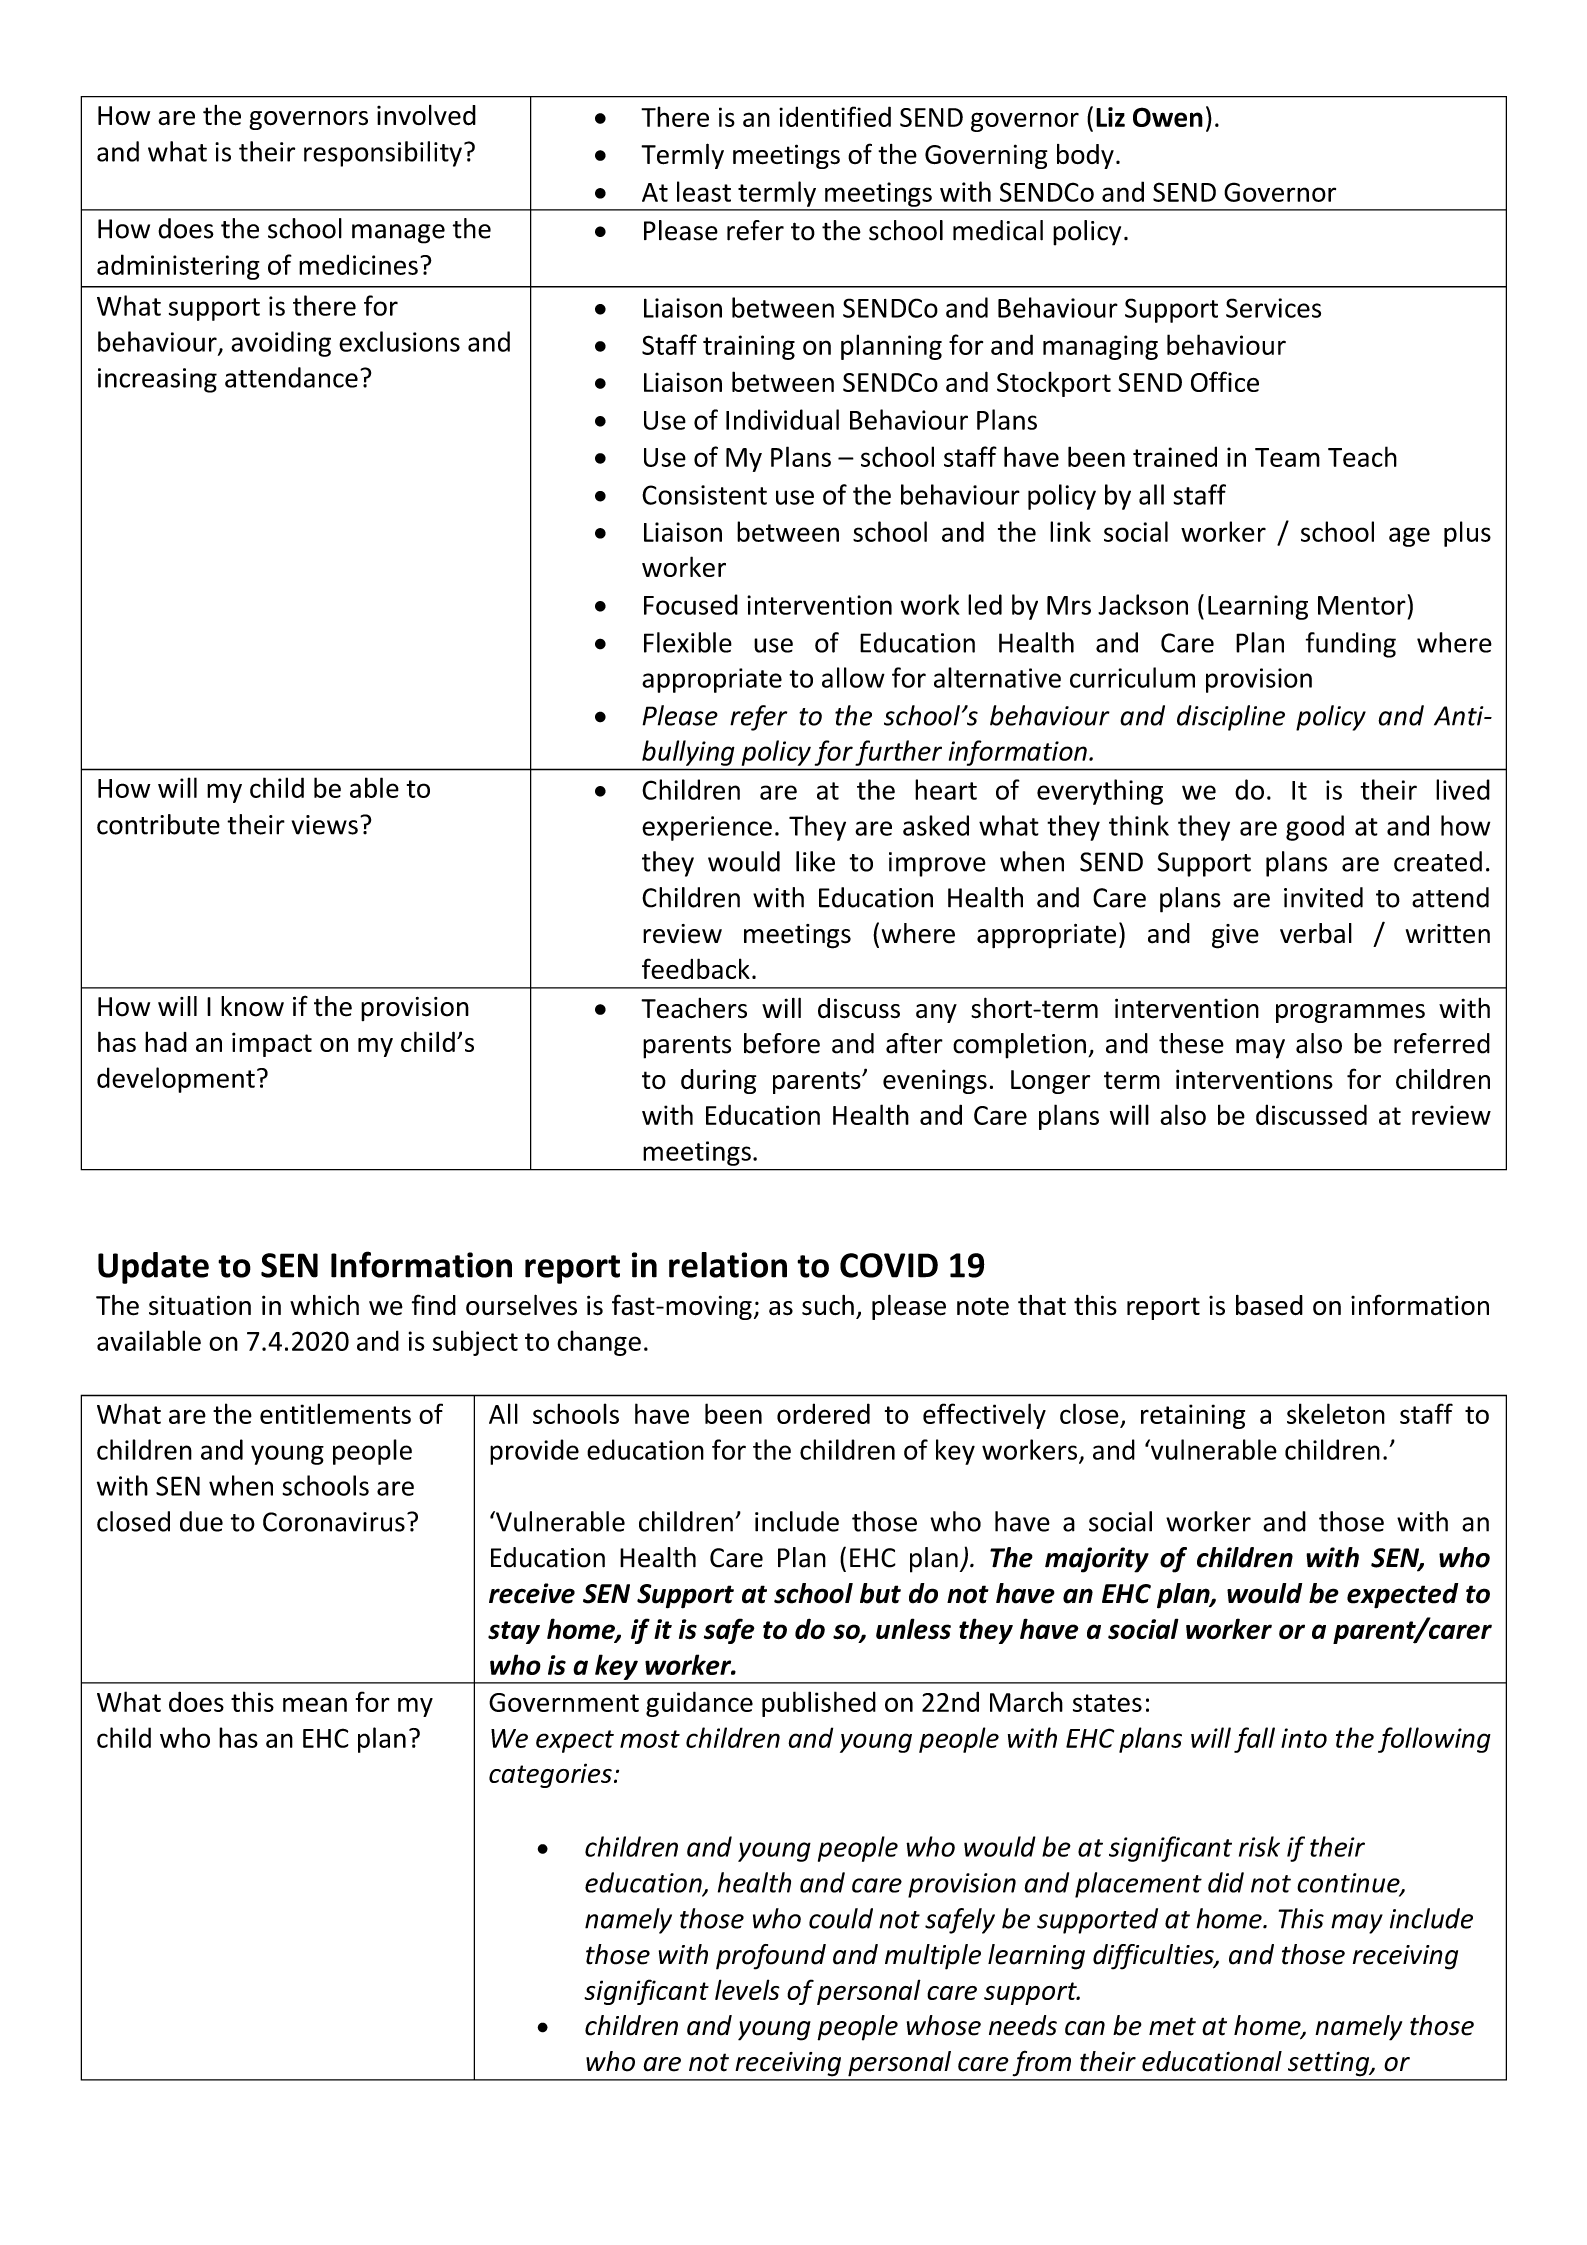  What do you see at coordinates (1336, 1413) in the image?
I see `skeleton` at bounding box center [1336, 1413].
